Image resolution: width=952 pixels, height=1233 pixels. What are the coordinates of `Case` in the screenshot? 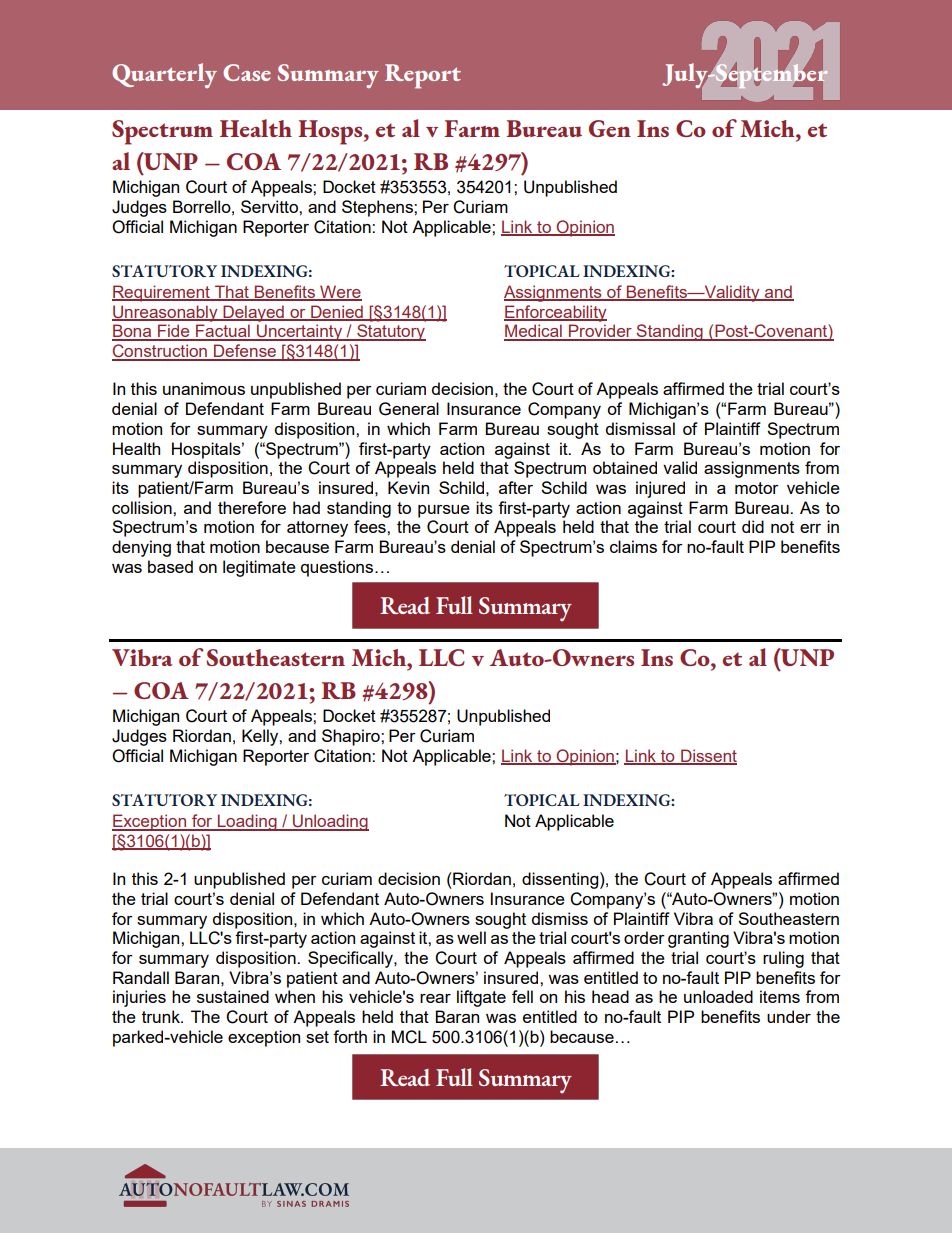 It's located at (247, 72).
